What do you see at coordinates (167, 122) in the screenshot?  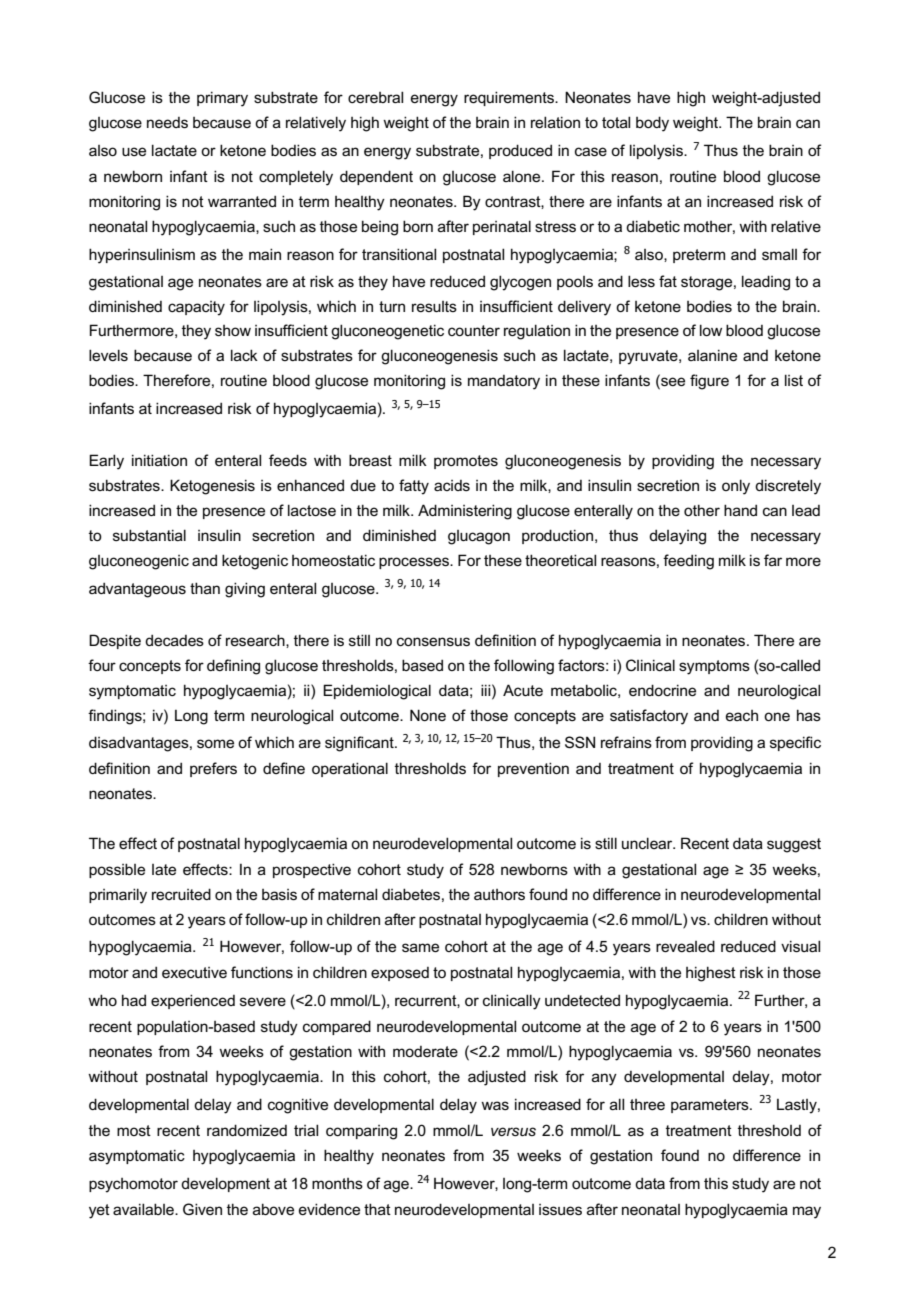 I see `needs` at bounding box center [167, 122].
